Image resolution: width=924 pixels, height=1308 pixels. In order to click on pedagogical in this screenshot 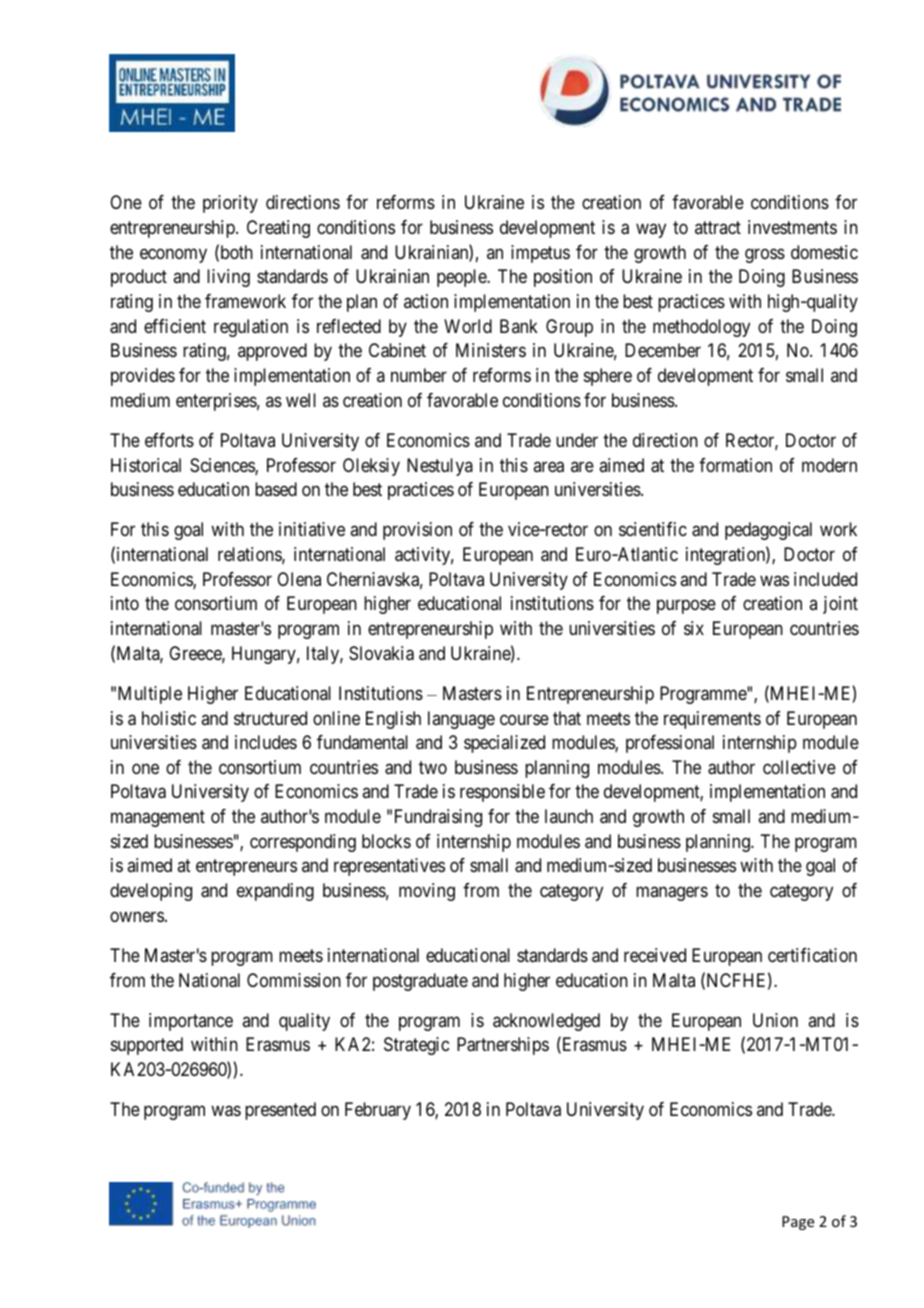, I will do `click(768, 531)`.
